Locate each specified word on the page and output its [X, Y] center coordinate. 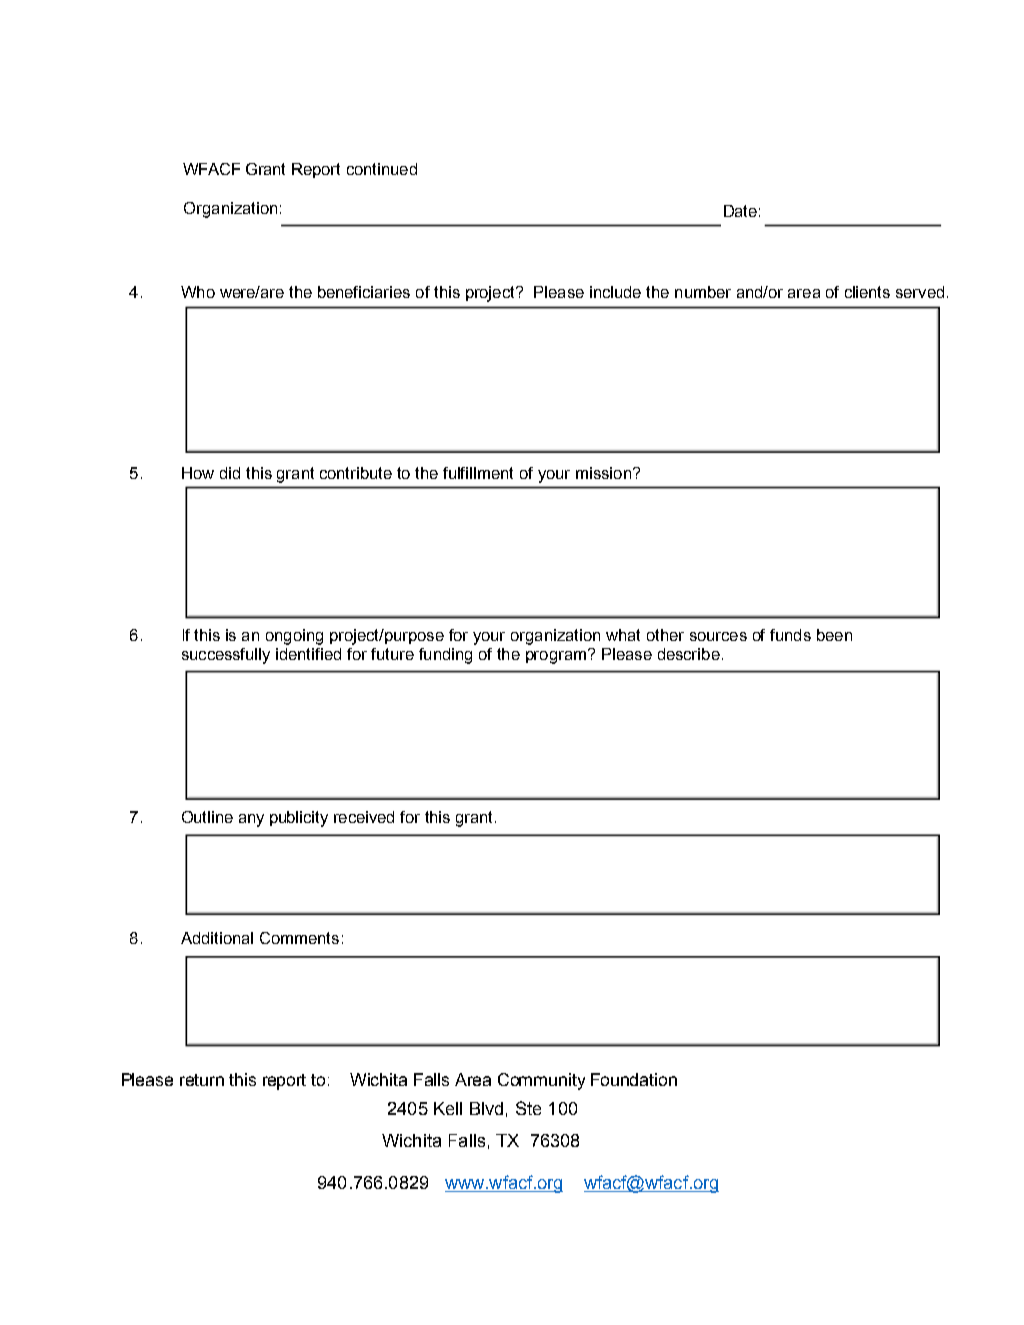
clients [867, 292]
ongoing [294, 637]
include [615, 292]
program [556, 657]
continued [382, 169]
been [834, 635]
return [202, 1080]
